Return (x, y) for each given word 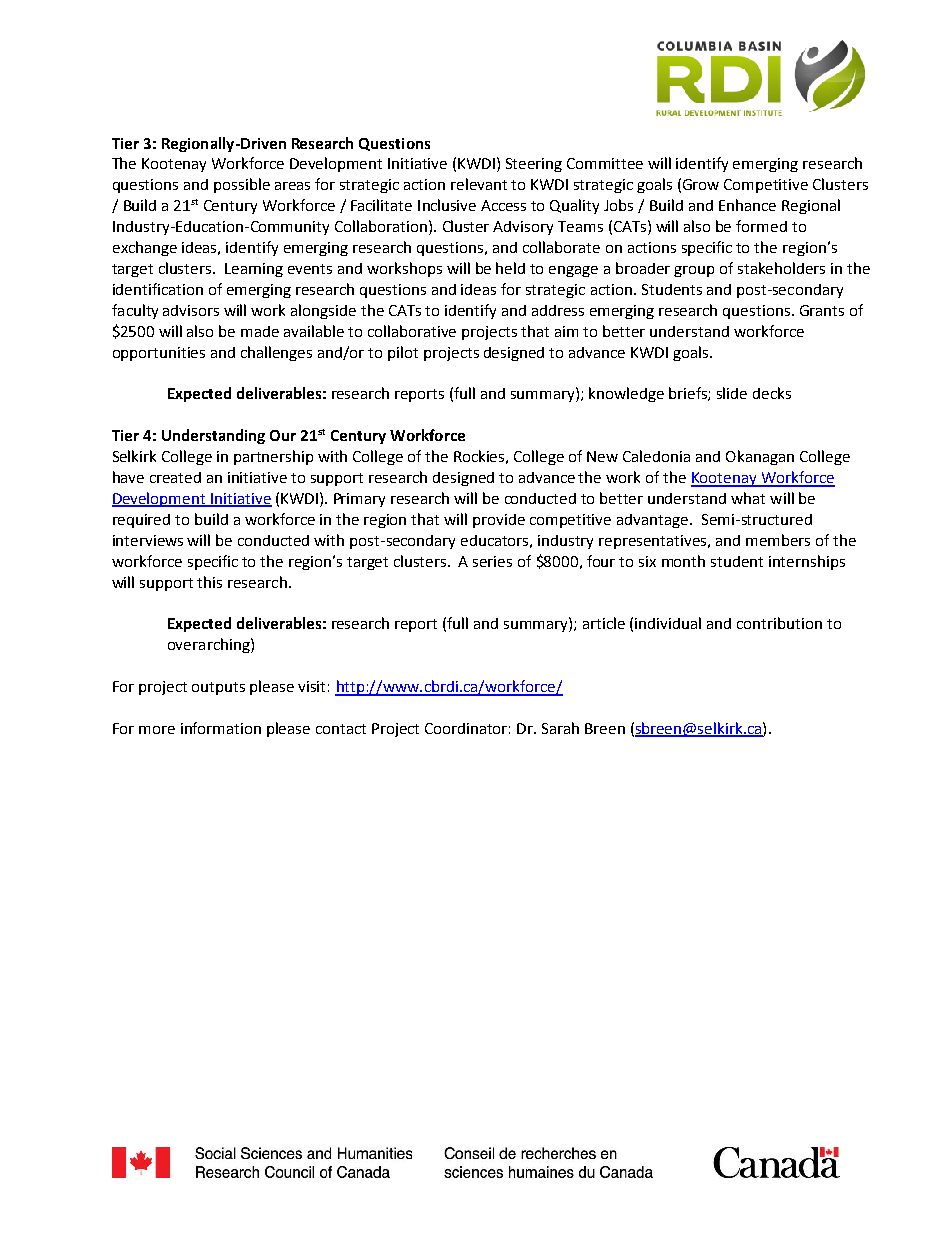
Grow (701, 184)
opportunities (159, 354)
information (221, 728)
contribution (779, 623)
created (175, 477)
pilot (403, 353)
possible (242, 185)
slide (732, 393)
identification (158, 289)
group (694, 271)
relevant (479, 184)
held (510, 268)
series (492, 561)
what (748, 498)
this (209, 582)
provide (499, 521)
